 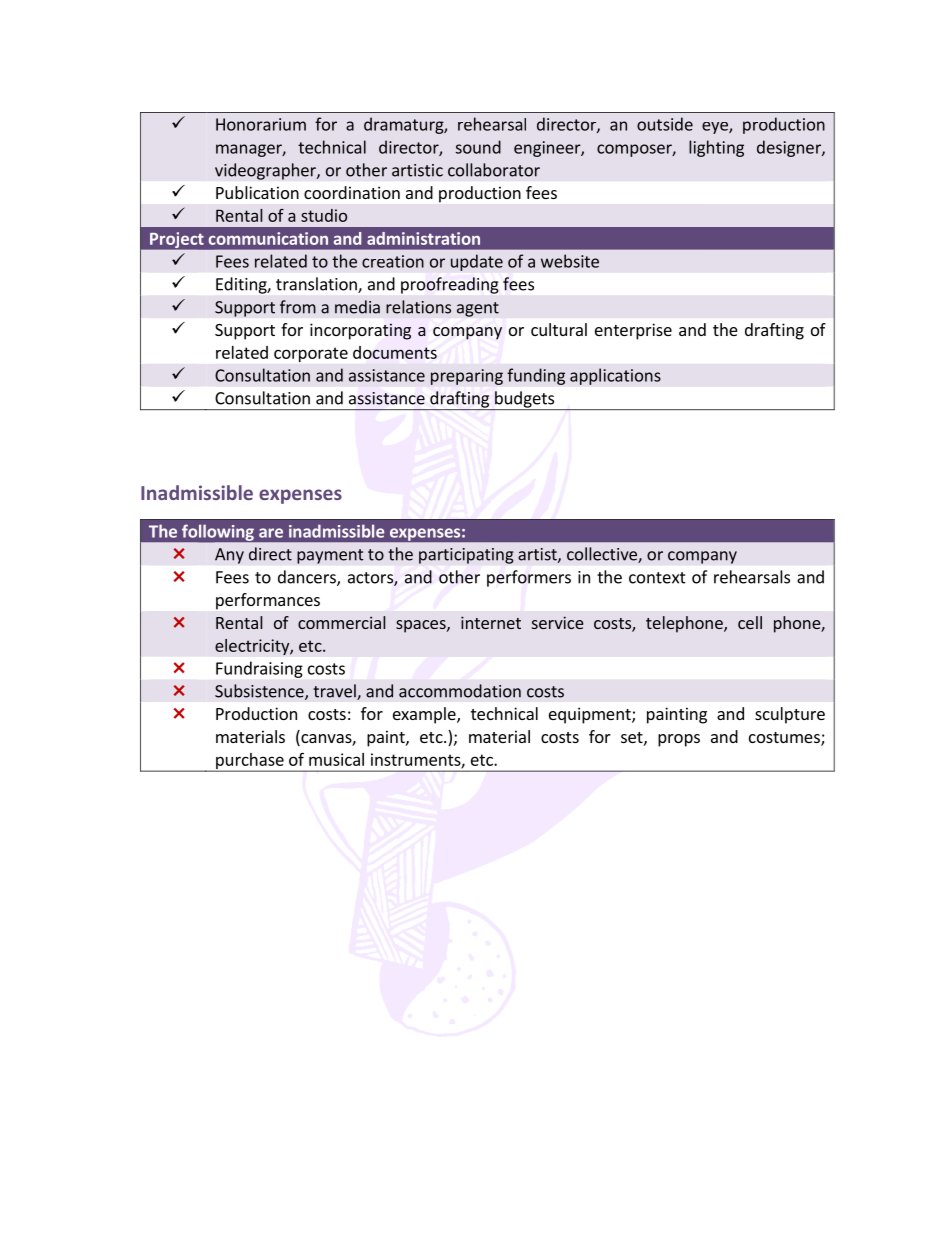 I want to click on sound, so click(x=478, y=147).
